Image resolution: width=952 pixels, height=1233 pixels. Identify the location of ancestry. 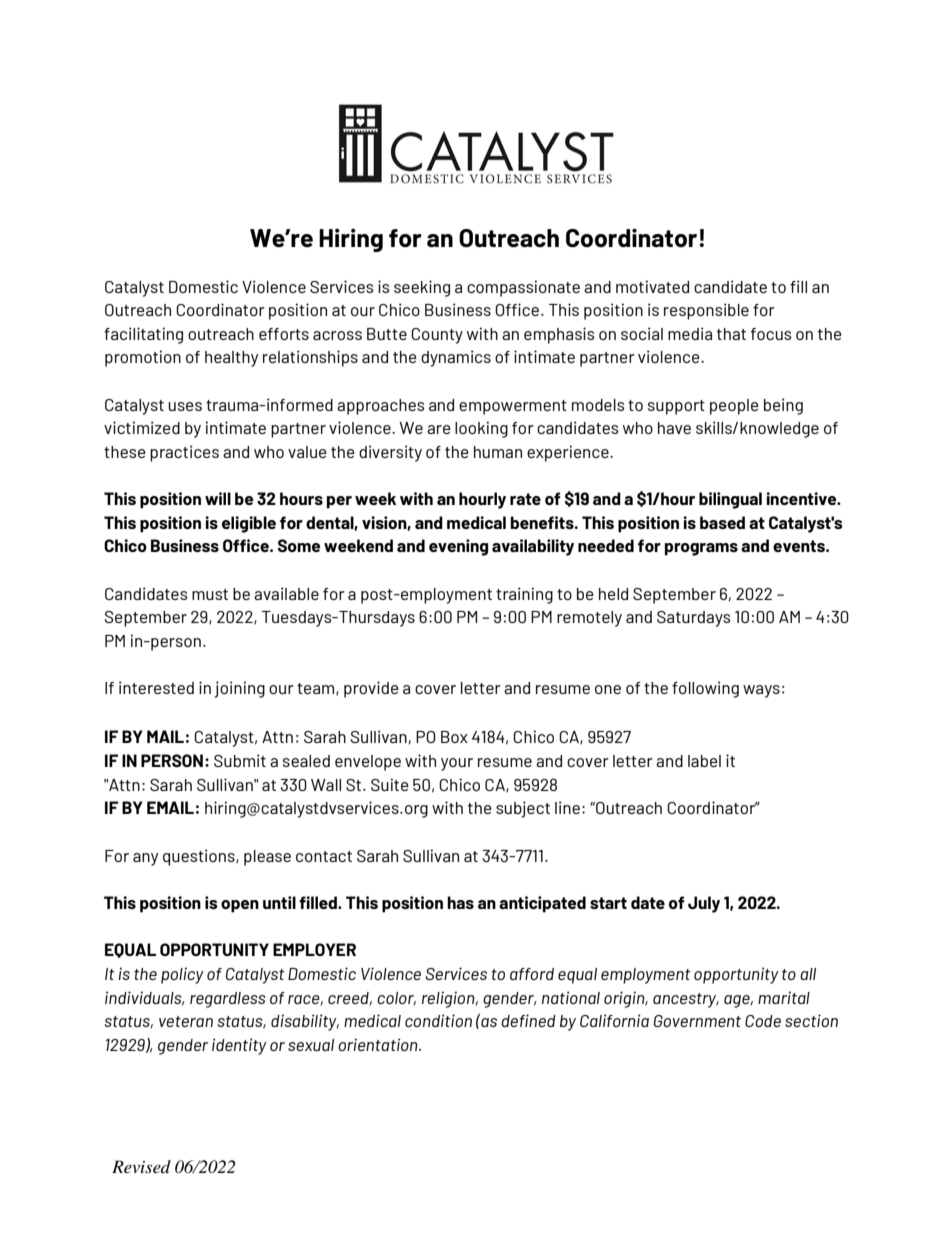
(686, 1000).
